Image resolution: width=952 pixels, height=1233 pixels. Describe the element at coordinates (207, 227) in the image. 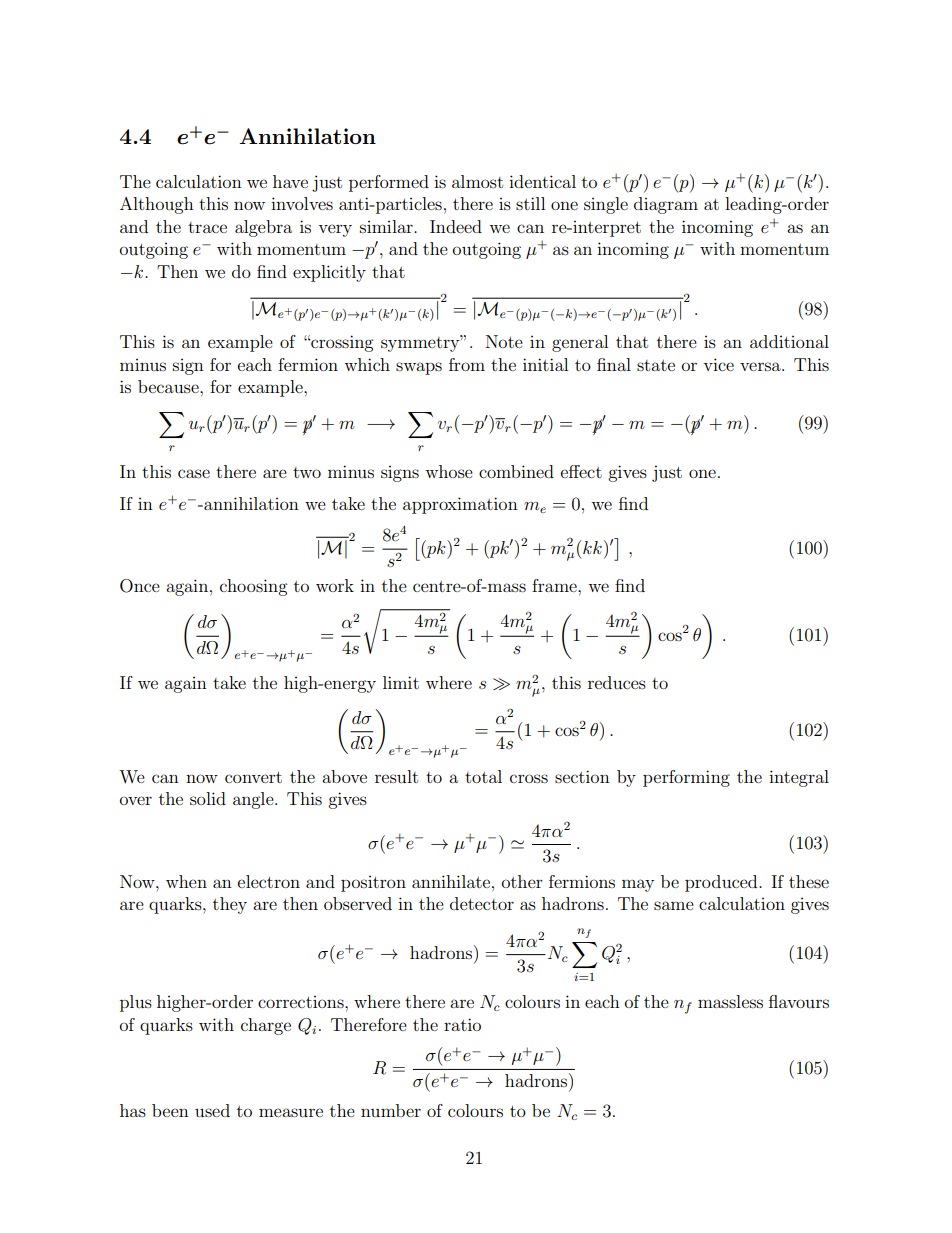

I see `trace` at that location.
